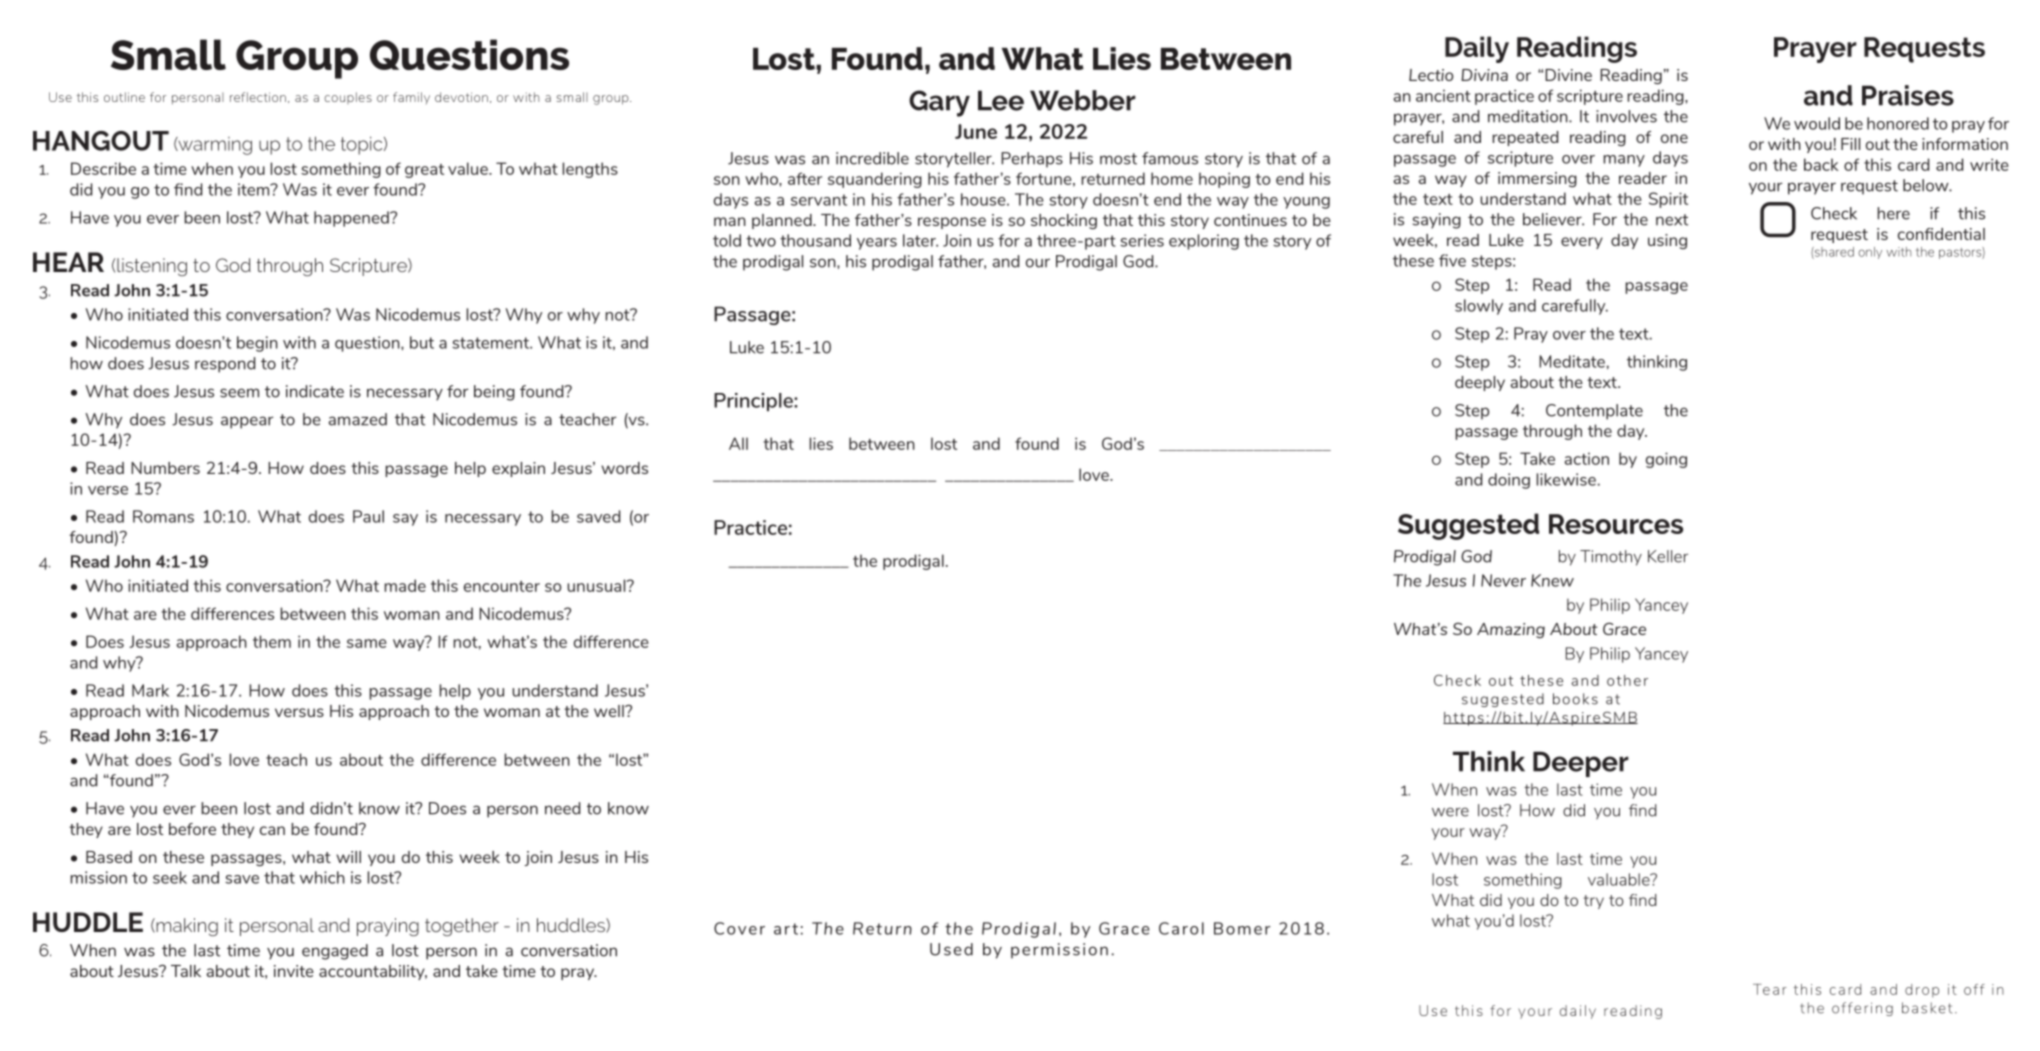 The height and width of the screenshot is (1051, 2040). Describe the element at coordinates (624, 468) in the screenshot. I see `words` at that location.
